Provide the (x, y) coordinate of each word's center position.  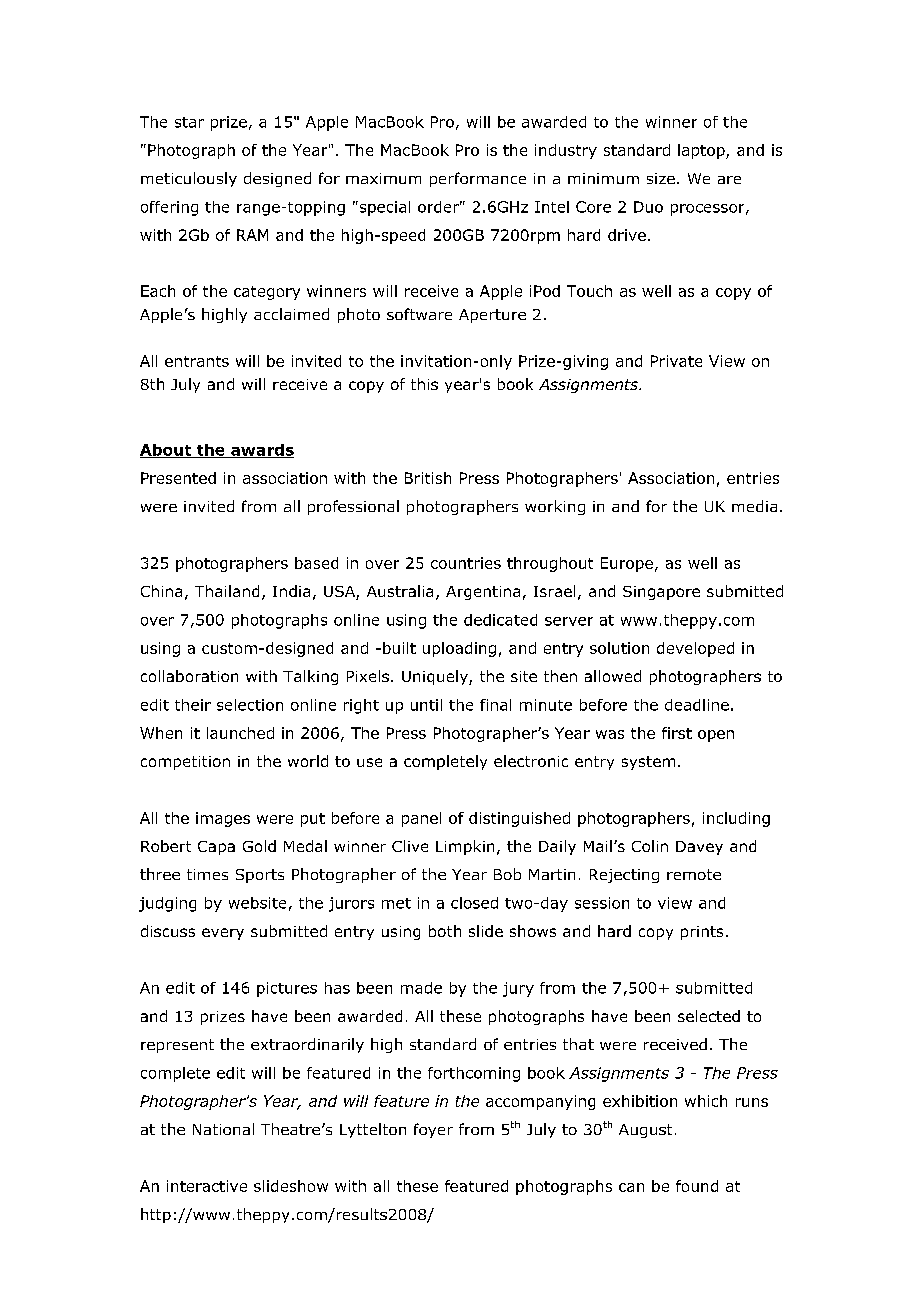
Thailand (227, 591)
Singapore (661, 593)
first (677, 733)
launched (240, 733)
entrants (197, 361)
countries (466, 563)
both (445, 931)
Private (676, 361)
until (426, 705)
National (223, 1129)
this (424, 384)
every (223, 934)
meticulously (189, 179)
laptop (702, 151)
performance (478, 179)
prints (702, 933)
